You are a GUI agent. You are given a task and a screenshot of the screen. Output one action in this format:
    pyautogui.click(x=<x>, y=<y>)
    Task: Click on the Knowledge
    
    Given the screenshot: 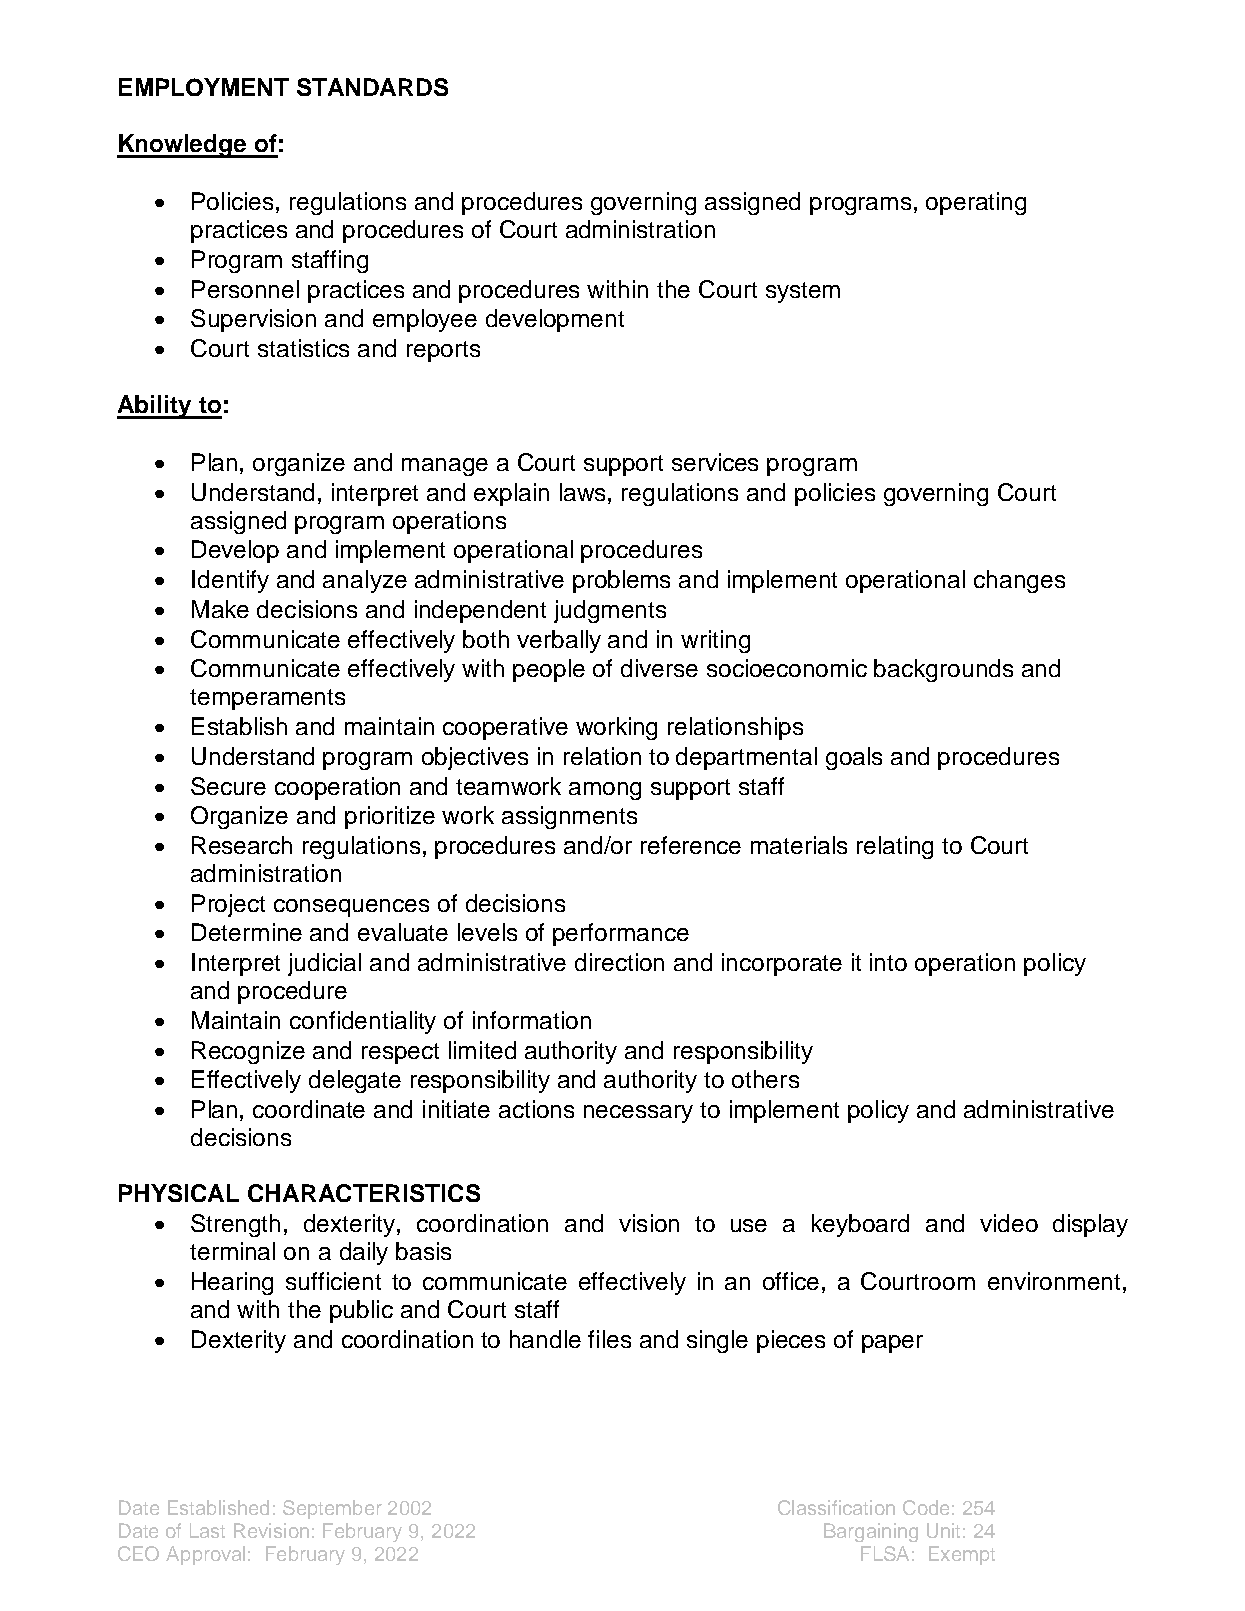 What is the action you would take?
    pyautogui.click(x=183, y=146)
